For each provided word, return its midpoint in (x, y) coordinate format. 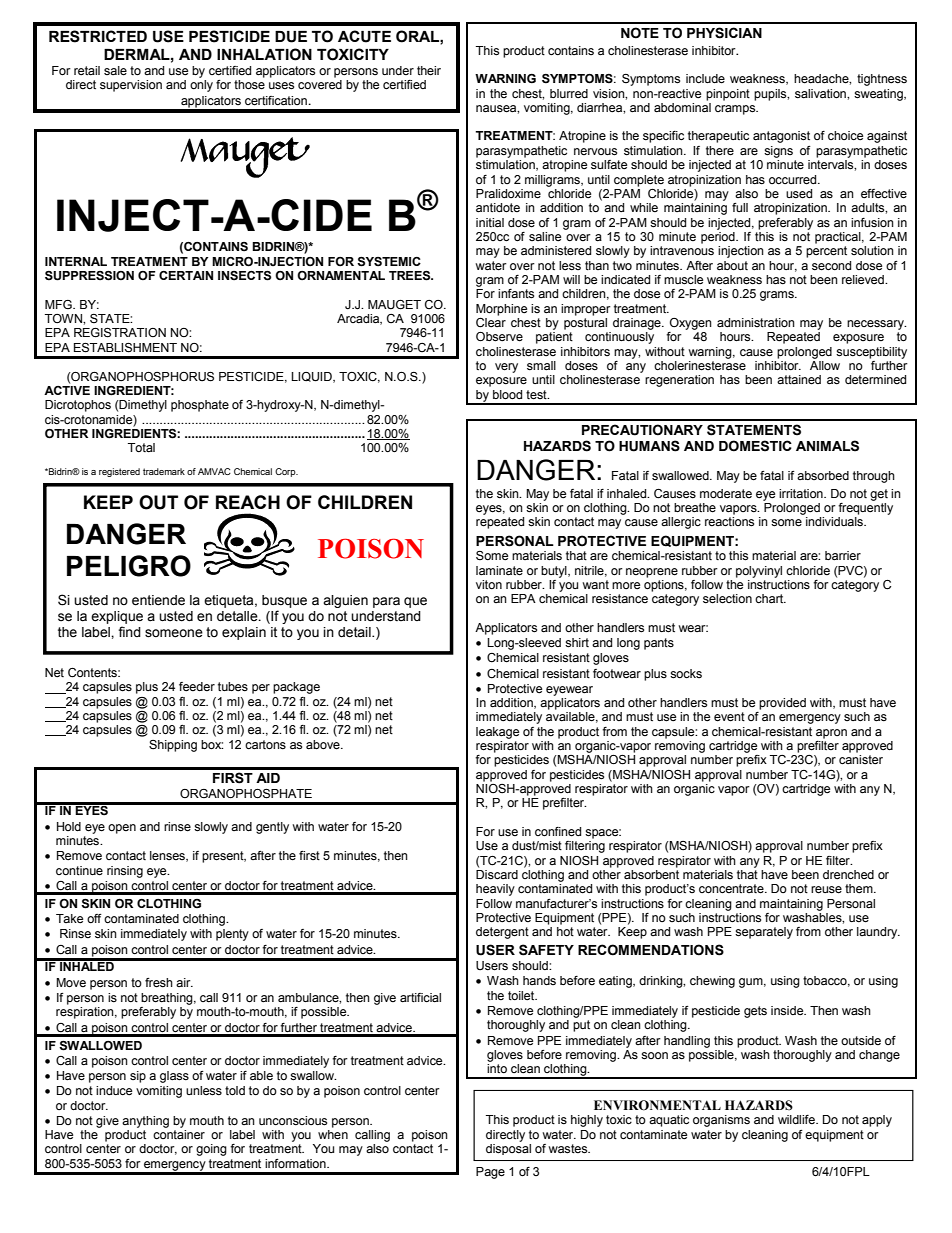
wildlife (797, 1119)
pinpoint (728, 95)
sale (115, 71)
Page (490, 1173)
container (179, 1135)
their (429, 71)
